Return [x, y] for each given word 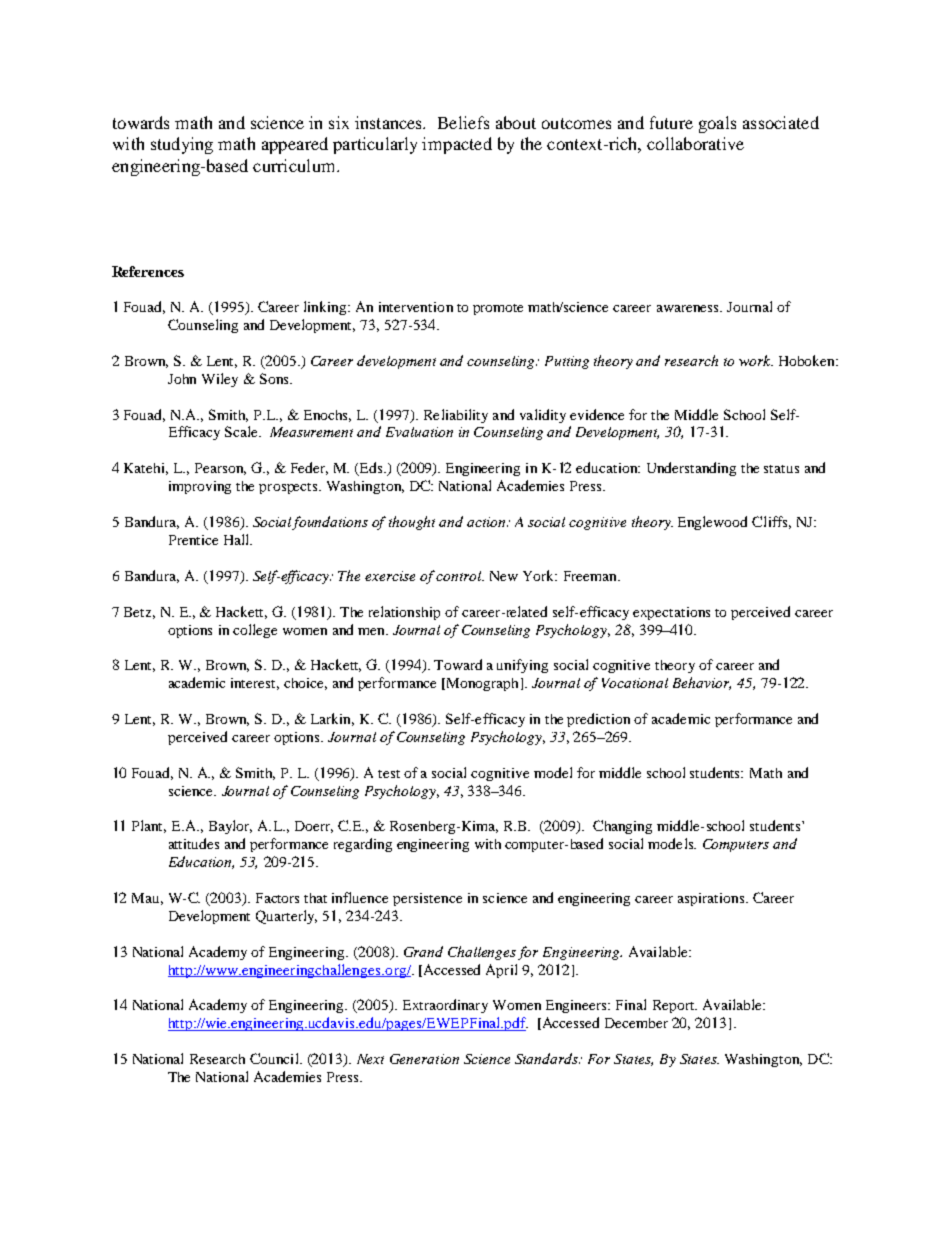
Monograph [483, 684]
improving [200, 487]
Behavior [702, 683]
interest [255, 684]
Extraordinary [445, 1006]
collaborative [695, 143]
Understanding [691, 469]
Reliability [456, 416]
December [636, 1023]
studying [182, 145]
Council [275, 1058]
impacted [457, 145]
